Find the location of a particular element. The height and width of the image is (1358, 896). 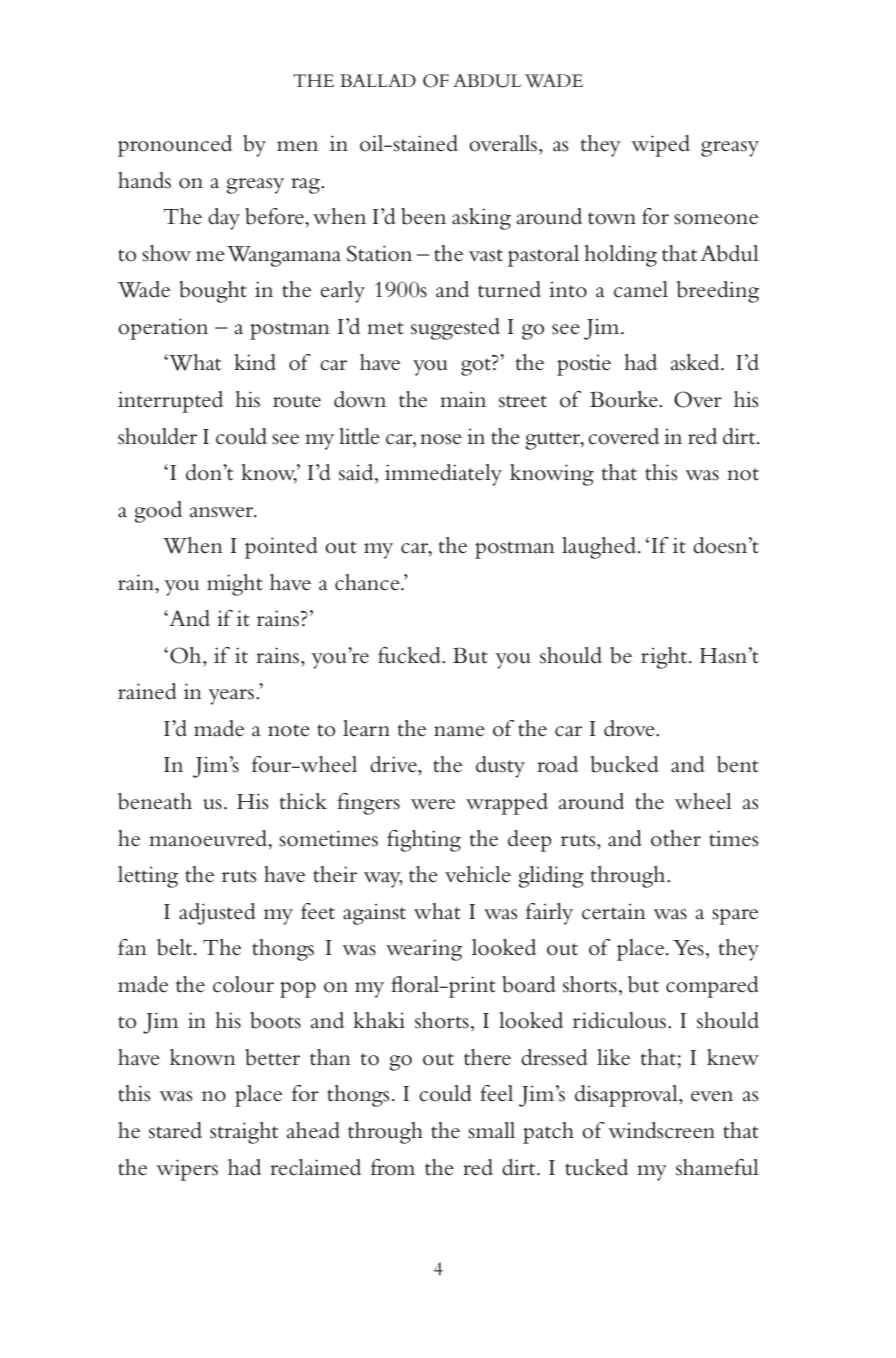

got is located at coordinates (477, 366).
